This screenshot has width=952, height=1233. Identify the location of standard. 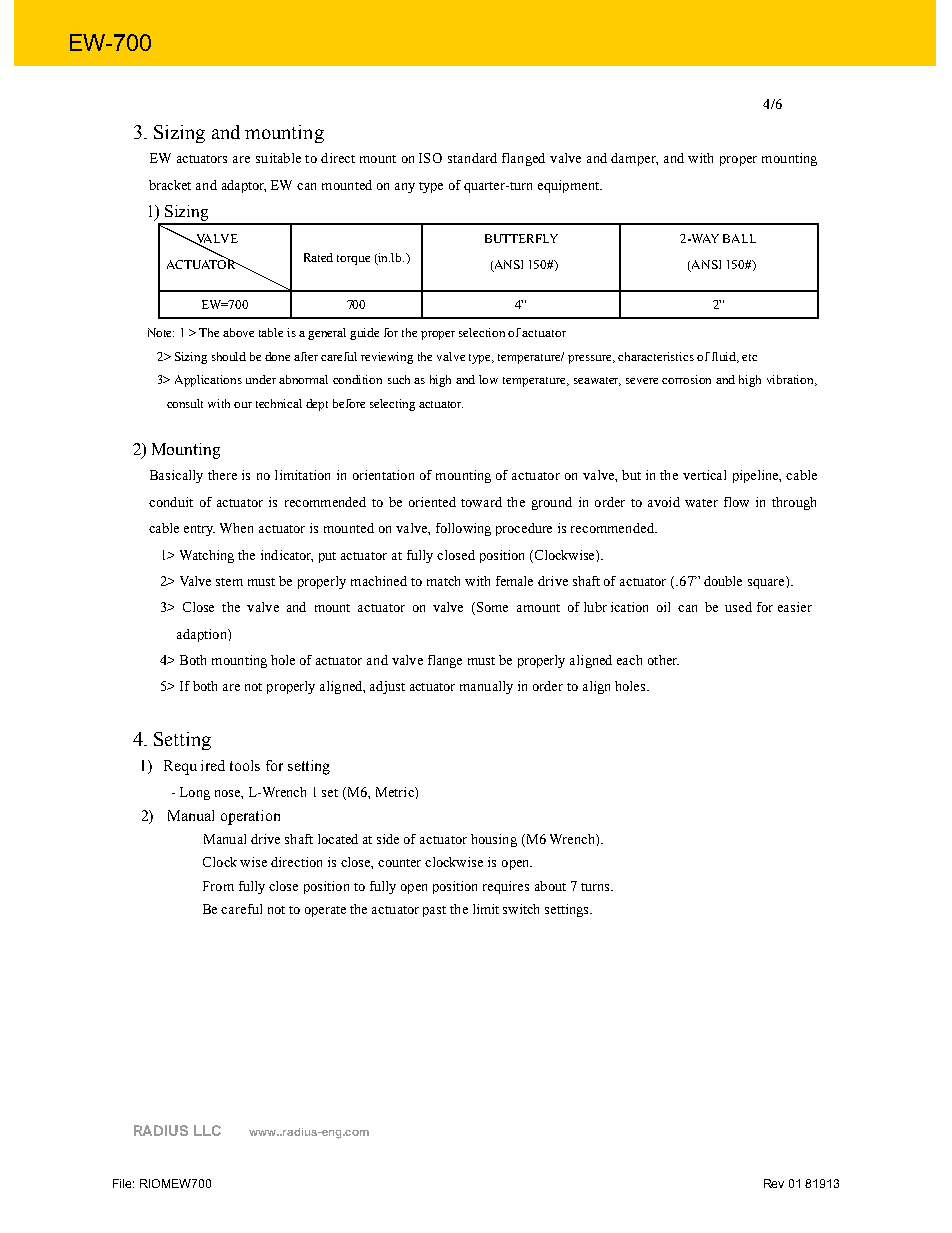
(472, 158).
